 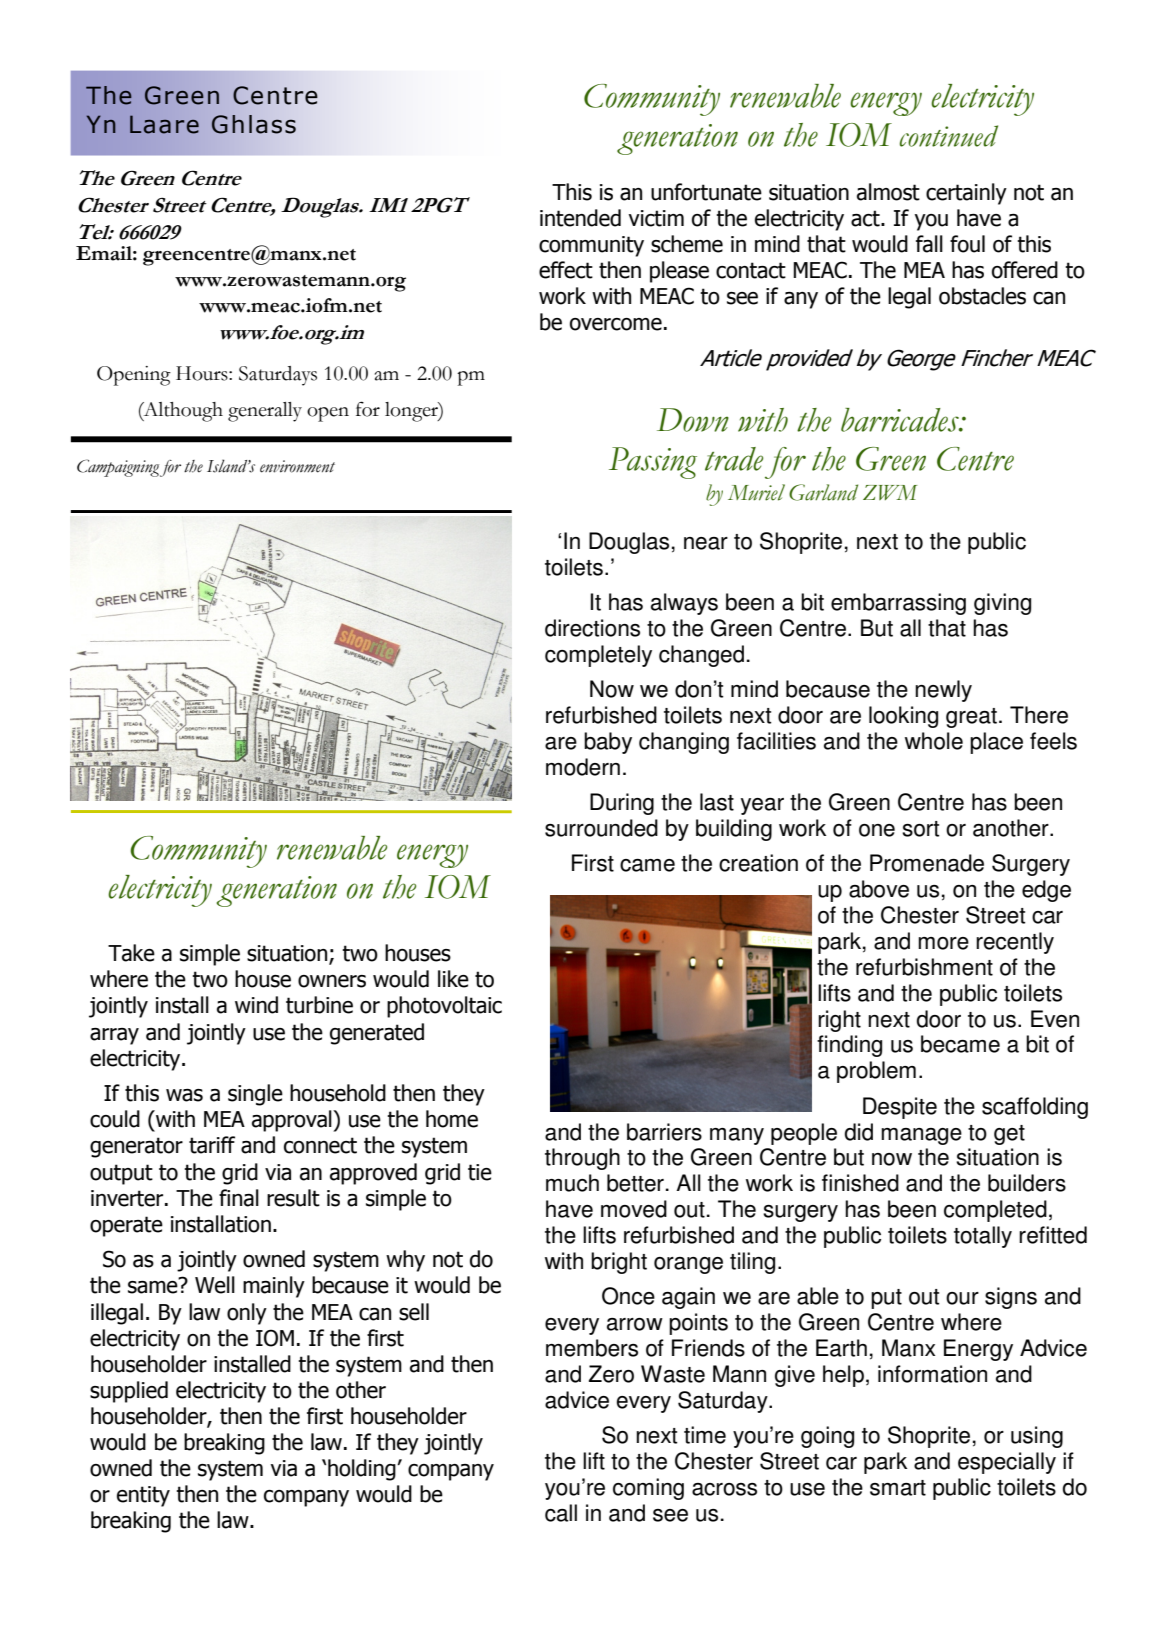 What do you see at coordinates (983, 1237) in the screenshot?
I see `totally` at bounding box center [983, 1237].
